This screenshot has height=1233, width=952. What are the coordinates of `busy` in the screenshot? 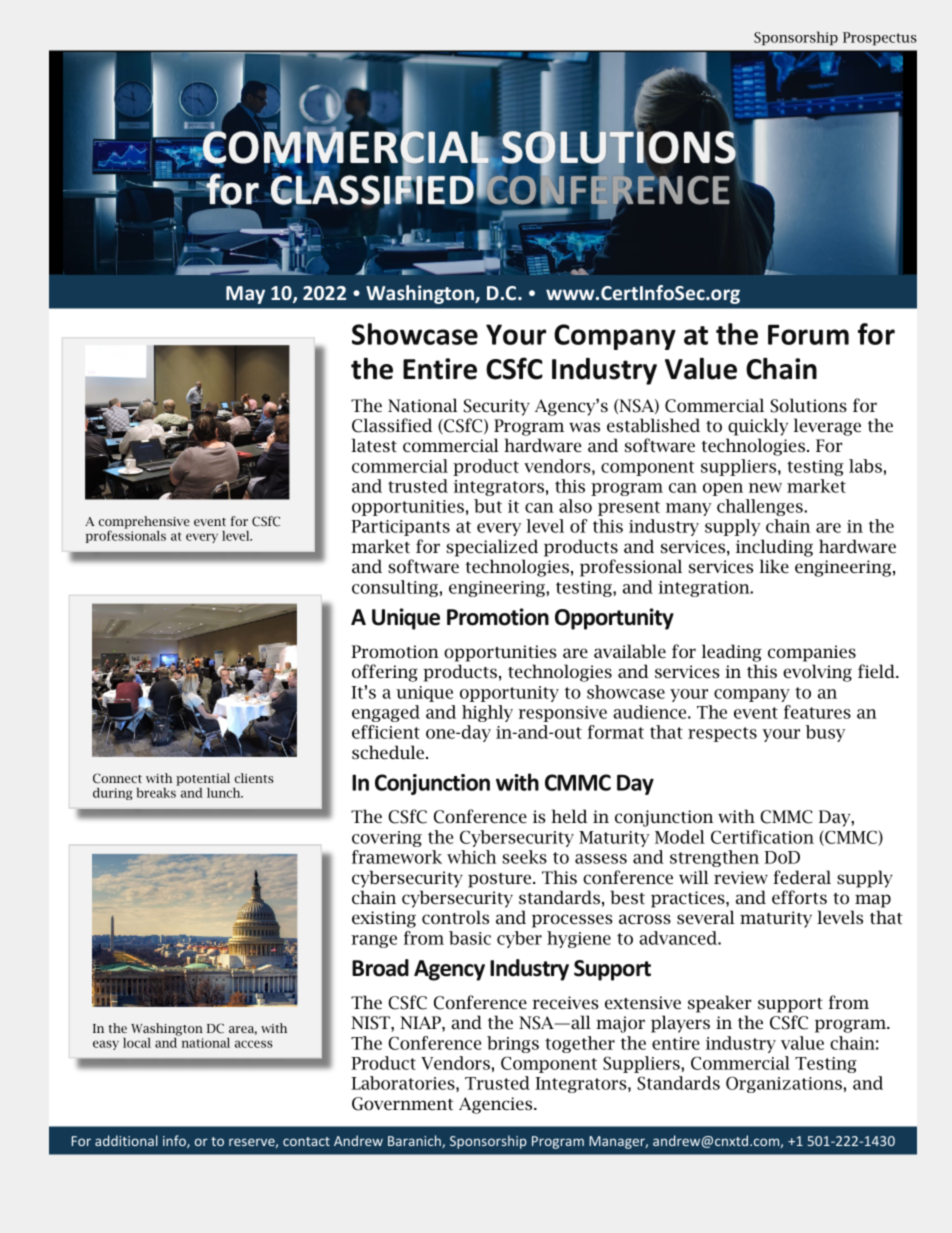 It's located at (825, 733).
